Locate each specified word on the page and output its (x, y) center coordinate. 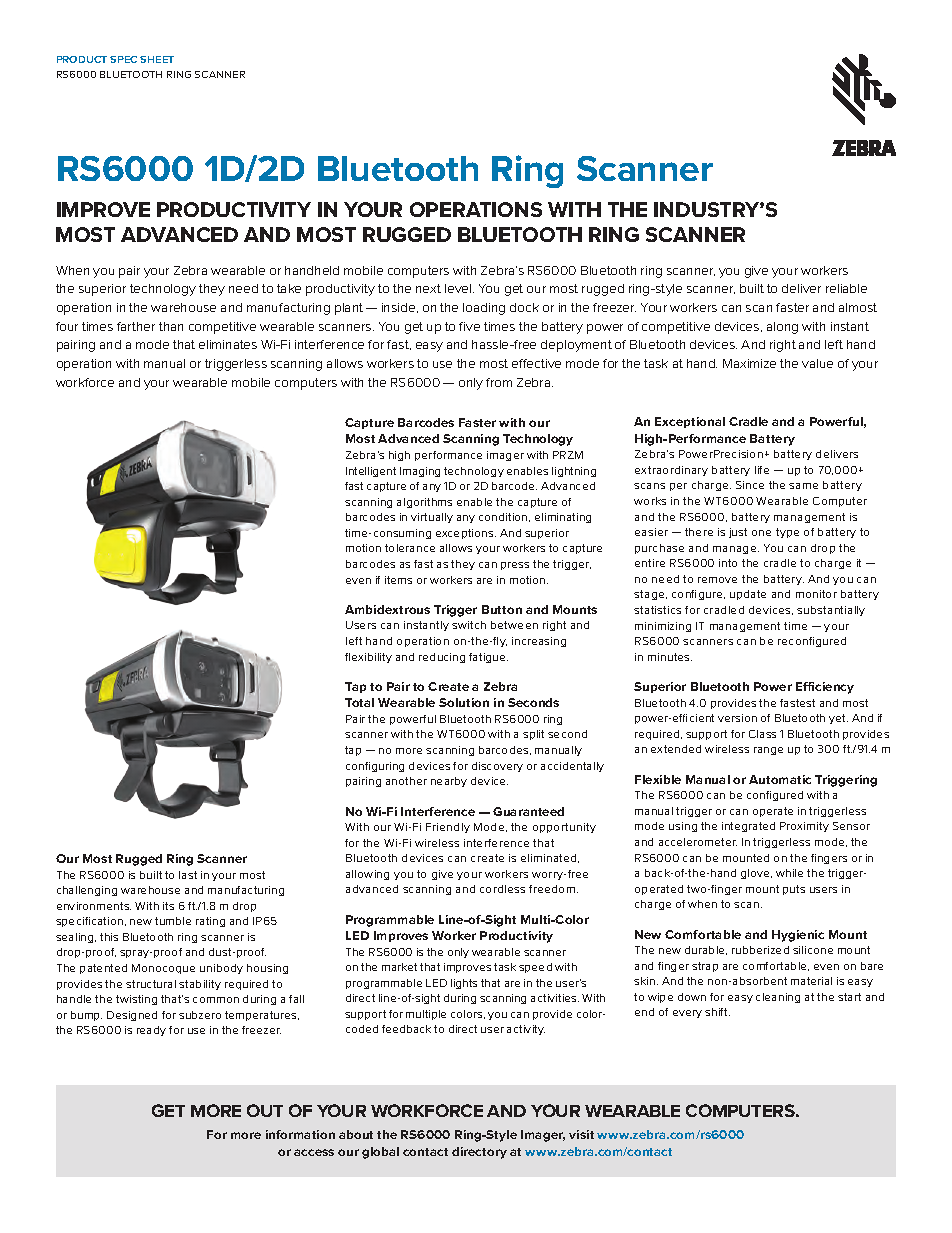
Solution (464, 702)
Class (762, 734)
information (300, 1134)
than (171, 326)
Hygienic (798, 936)
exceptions (466, 534)
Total (359, 702)
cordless (502, 889)
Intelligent (371, 472)
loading (484, 309)
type (787, 533)
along (782, 328)
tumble (173, 921)
